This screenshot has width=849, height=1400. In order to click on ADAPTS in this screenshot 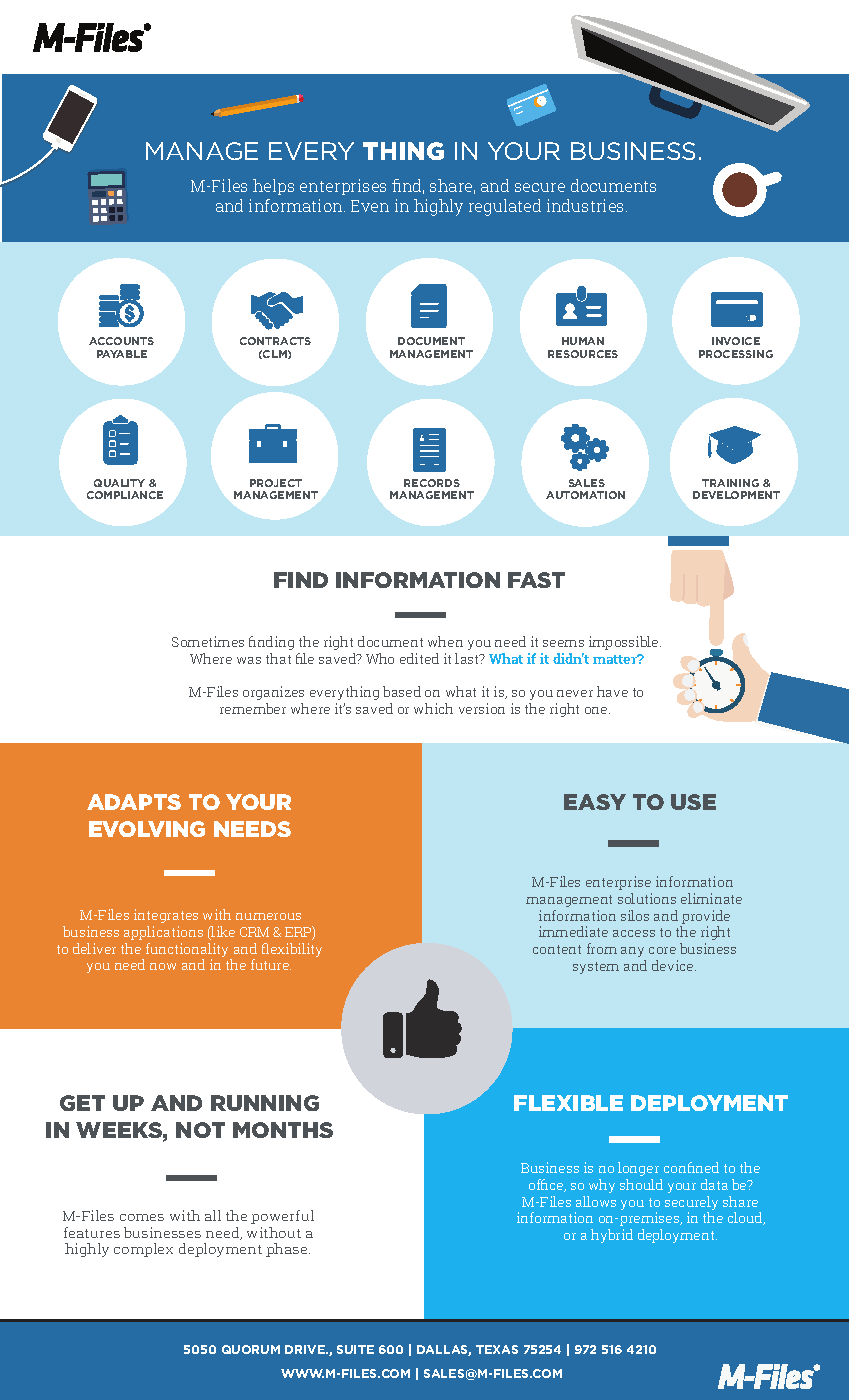, I will do `click(134, 802)`.
